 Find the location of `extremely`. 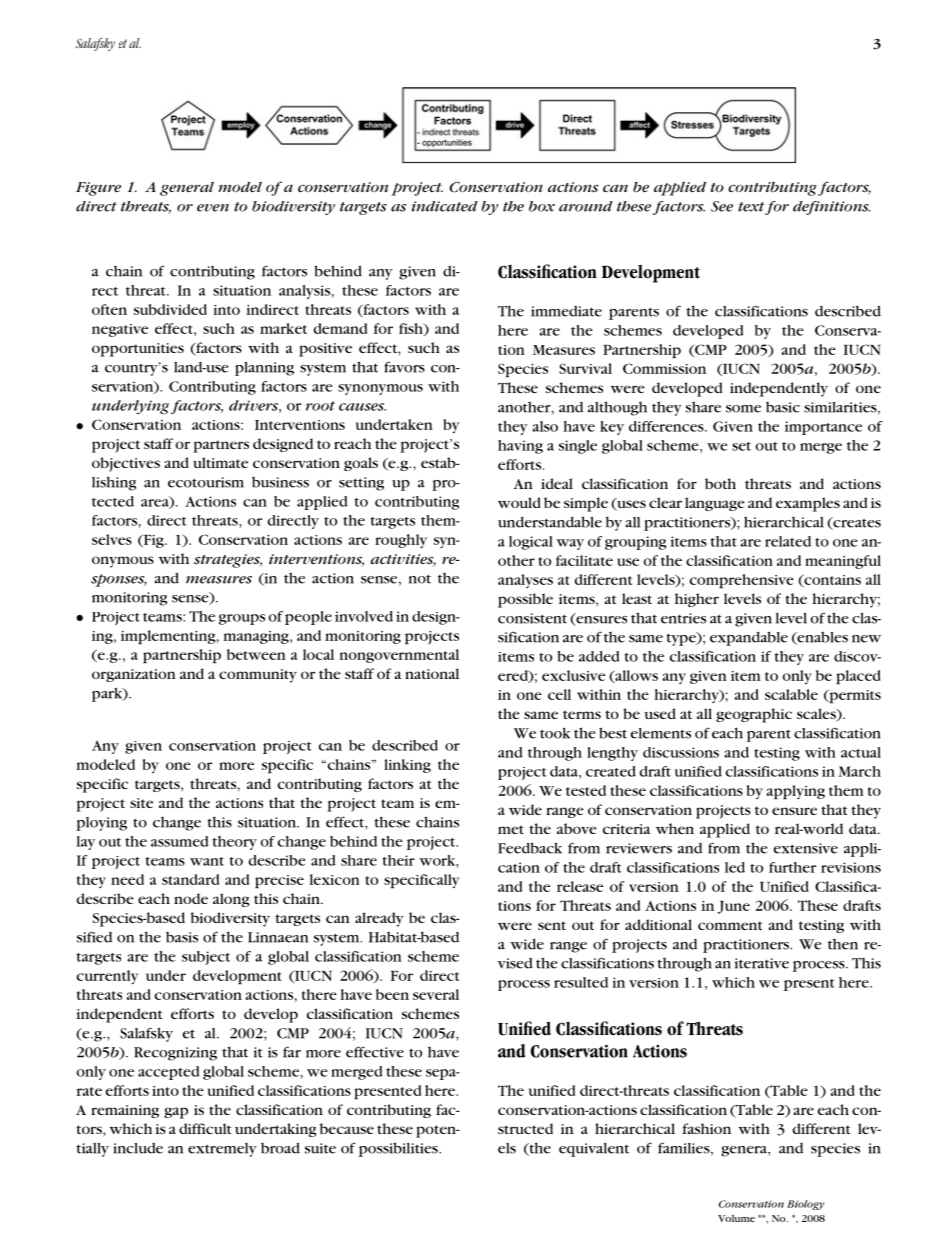

extremely is located at coordinates (222, 1150).
